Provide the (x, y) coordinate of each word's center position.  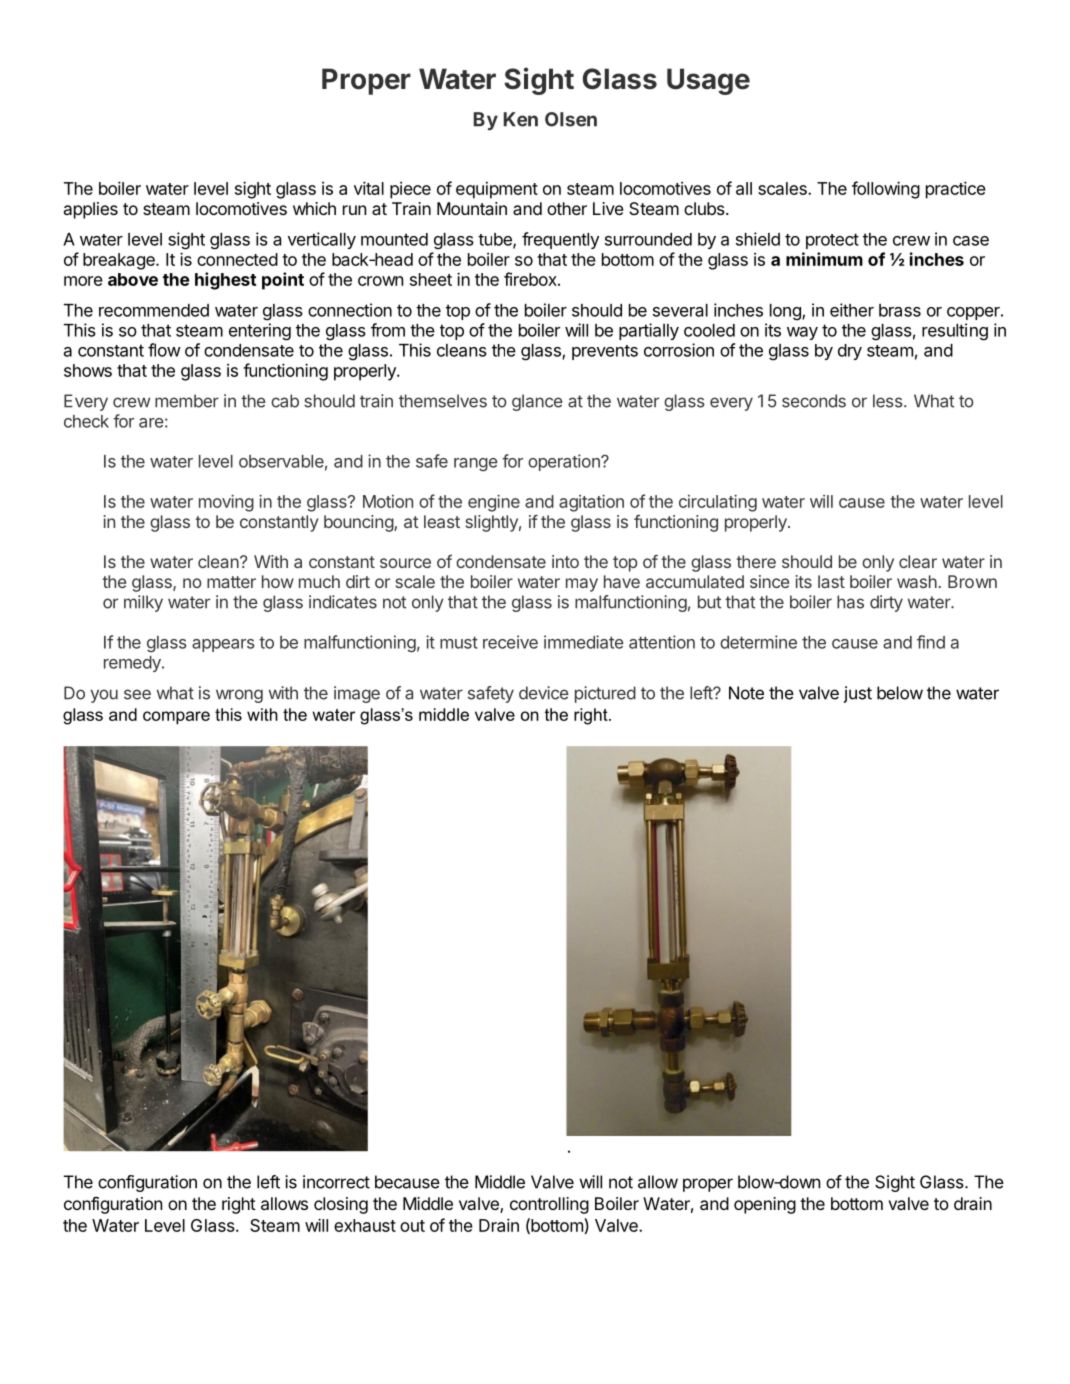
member (187, 401)
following (886, 190)
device (544, 693)
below (900, 693)
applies (91, 210)
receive (510, 642)
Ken (521, 119)
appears (223, 645)
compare (176, 718)
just (858, 694)
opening (765, 1205)
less (889, 401)
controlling (549, 1205)
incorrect (336, 1182)
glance (537, 402)
